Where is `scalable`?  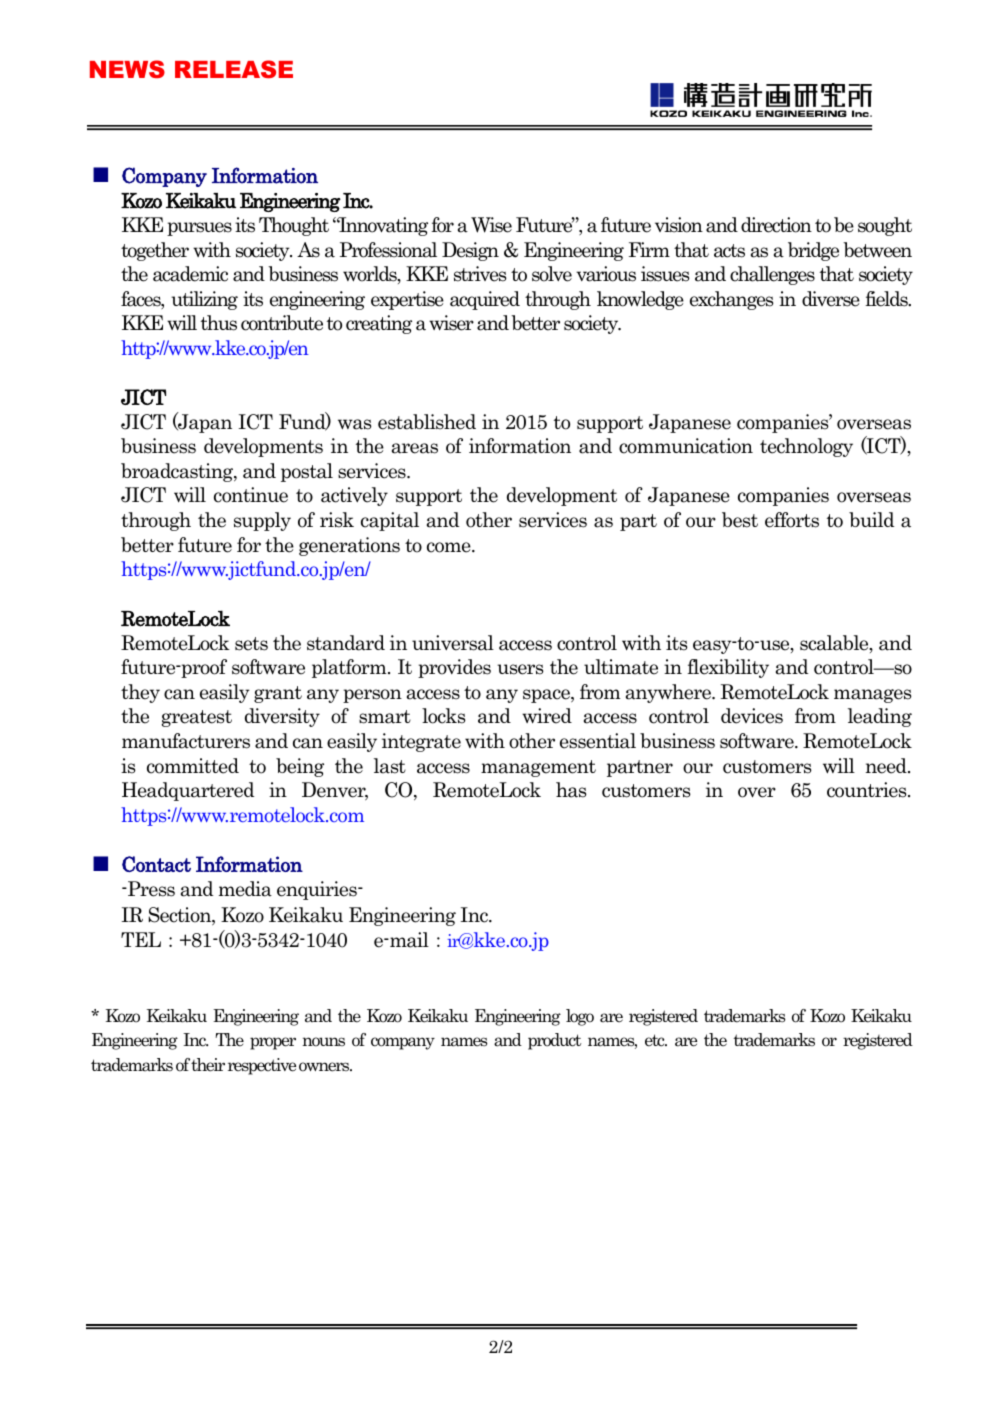
scalable is located at coordinates (835, 644).
